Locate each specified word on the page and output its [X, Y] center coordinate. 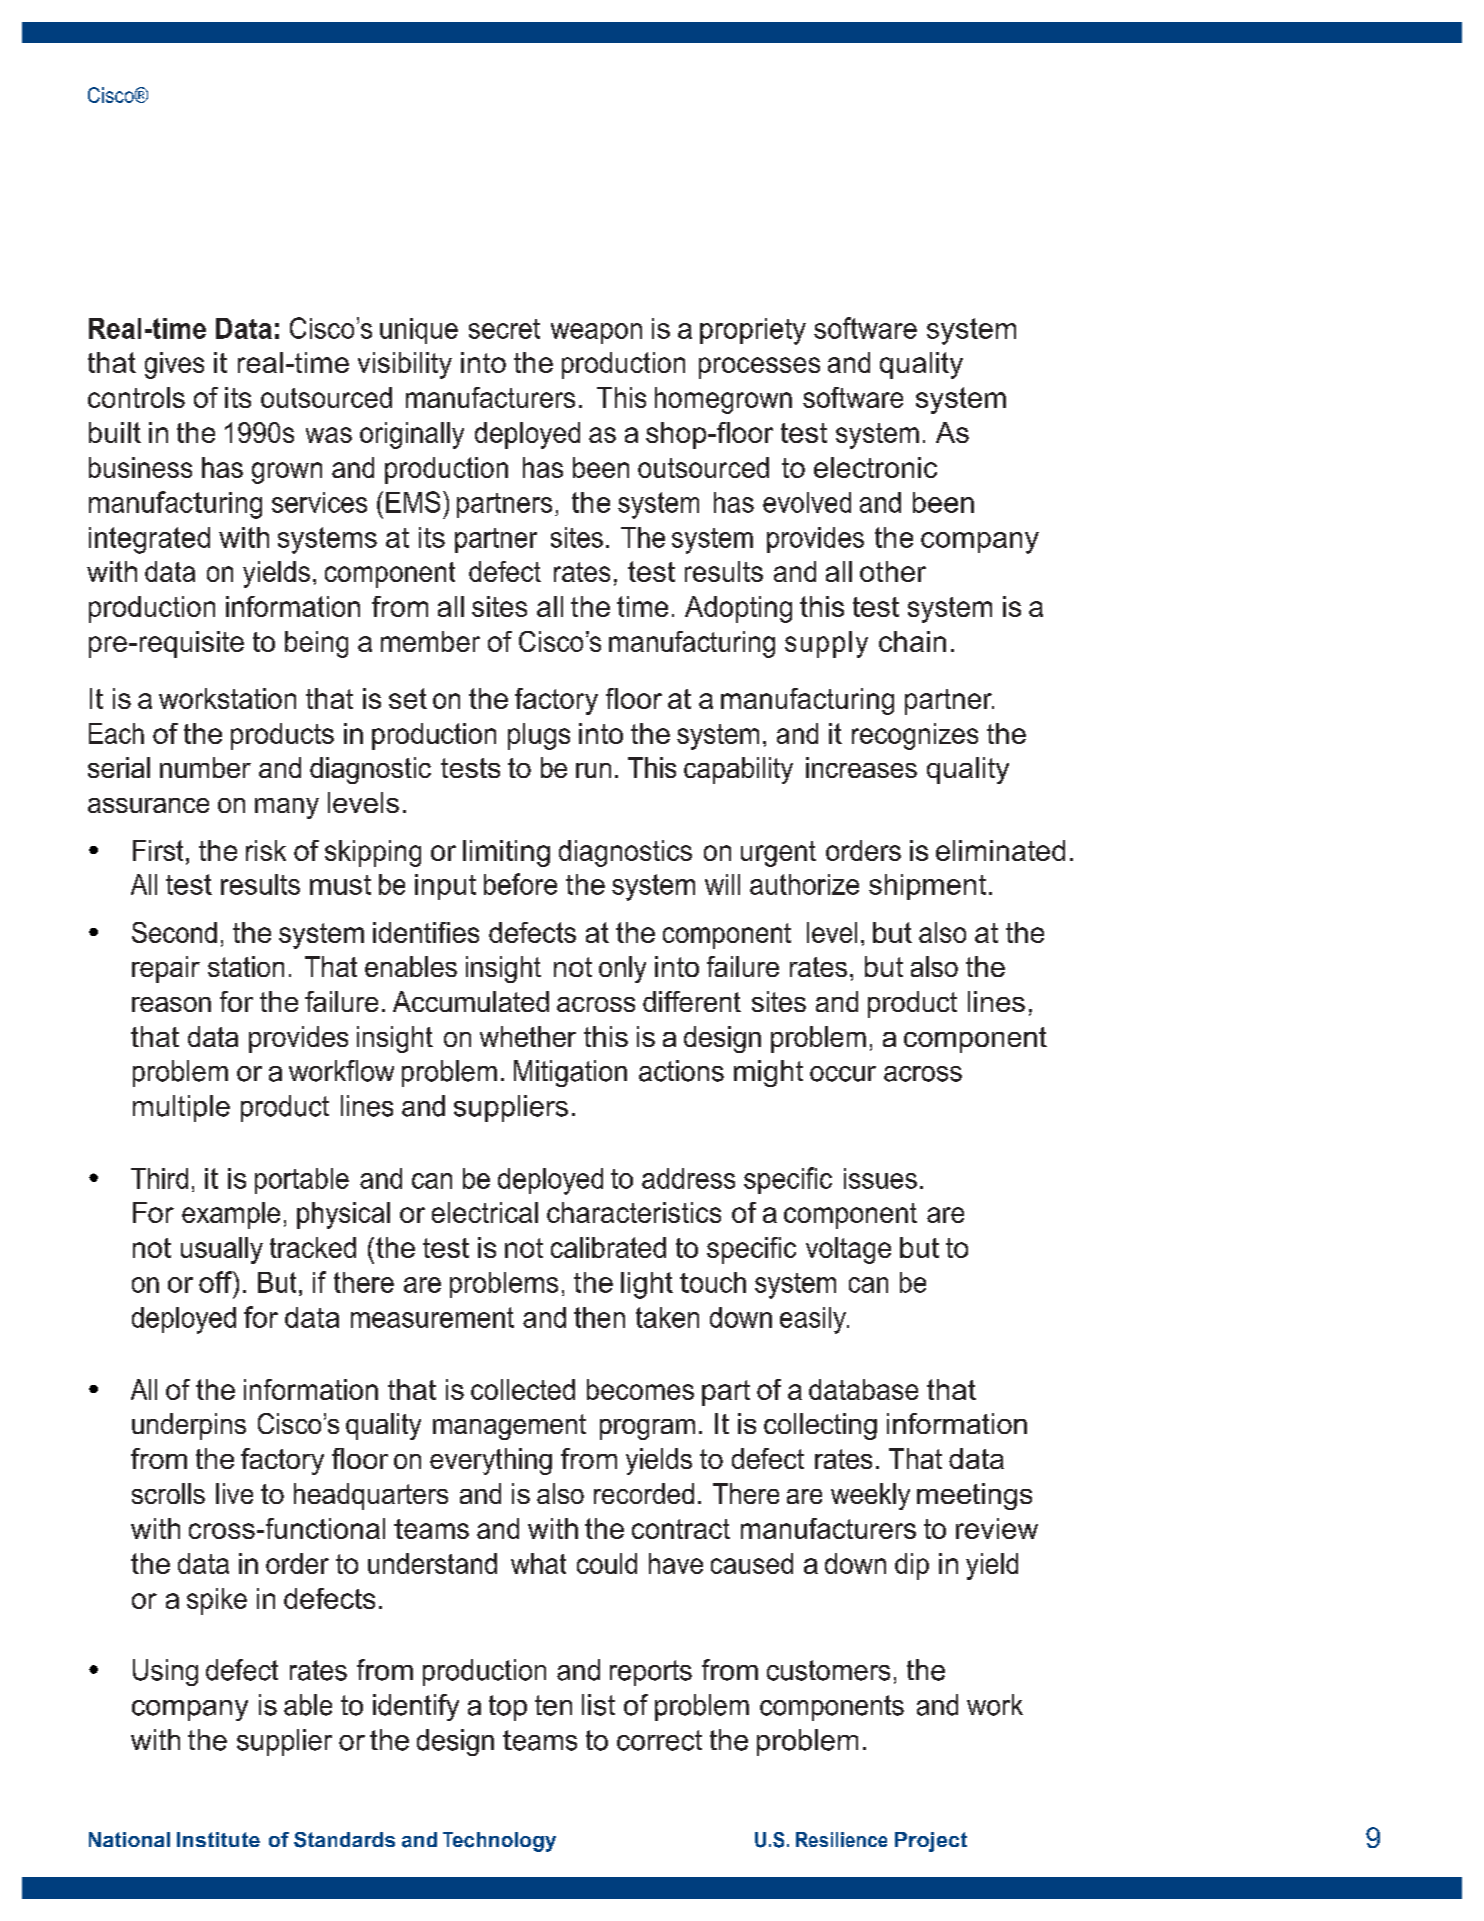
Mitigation [570, 1073]
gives [174, 365]
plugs [539, 736]
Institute [218, 1839]
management [509, 1427]
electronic [875, 467]
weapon [596, 333]
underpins [189, 1426]
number [205, 767]
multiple [181, 1108]
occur [843, 1074]
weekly [870, 1496]
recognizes [915, 736]
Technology [499, 1842]
